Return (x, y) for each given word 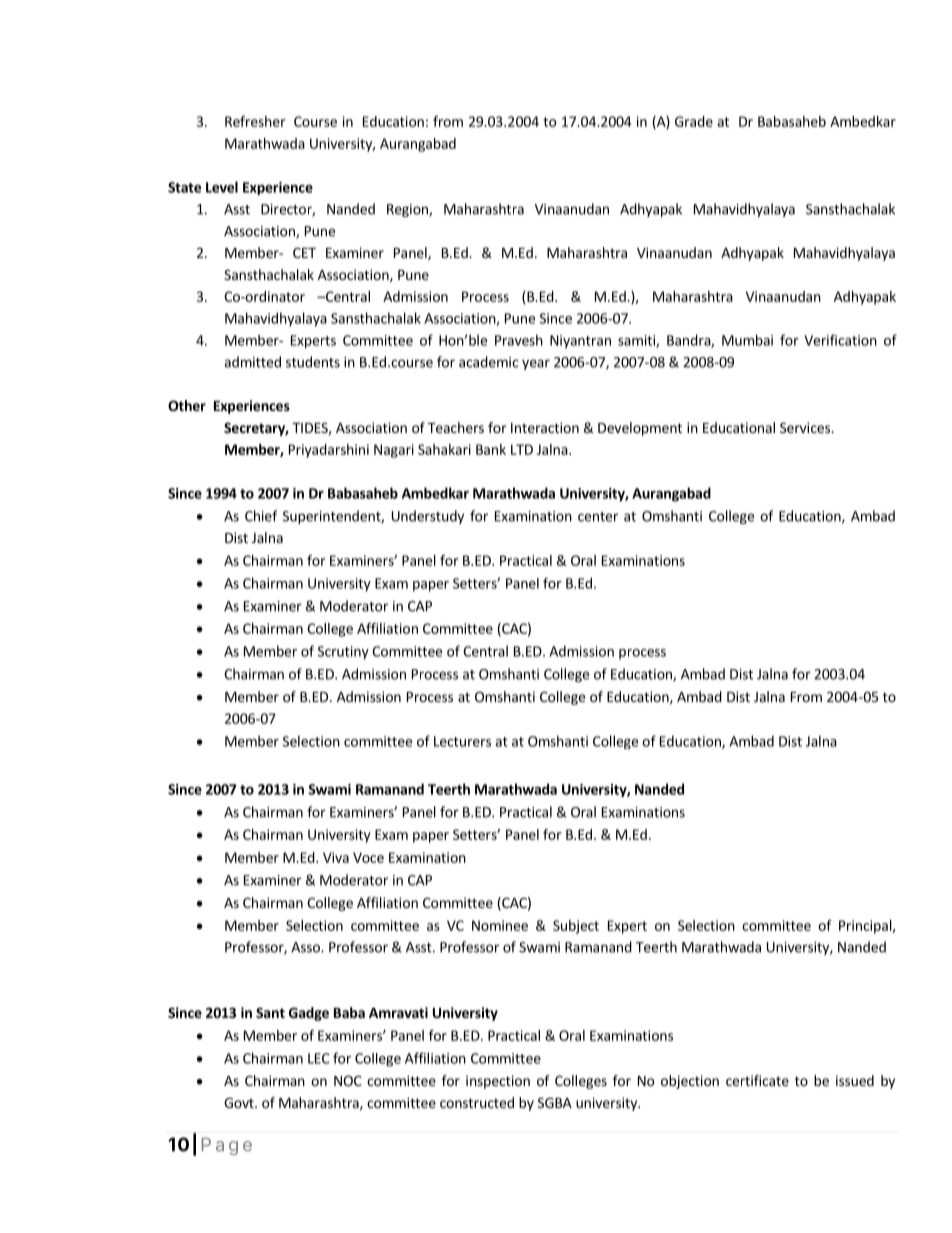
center (598, 517)
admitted (252, 362)
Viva (336, 857)
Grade (694, 121)
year (536, 364)
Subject (576, 927)
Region (408, 210)
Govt (240, 1102)
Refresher (255, 121)
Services (806, 427)
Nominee (500, 925)
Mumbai (747, 340)
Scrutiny (343, 653)
